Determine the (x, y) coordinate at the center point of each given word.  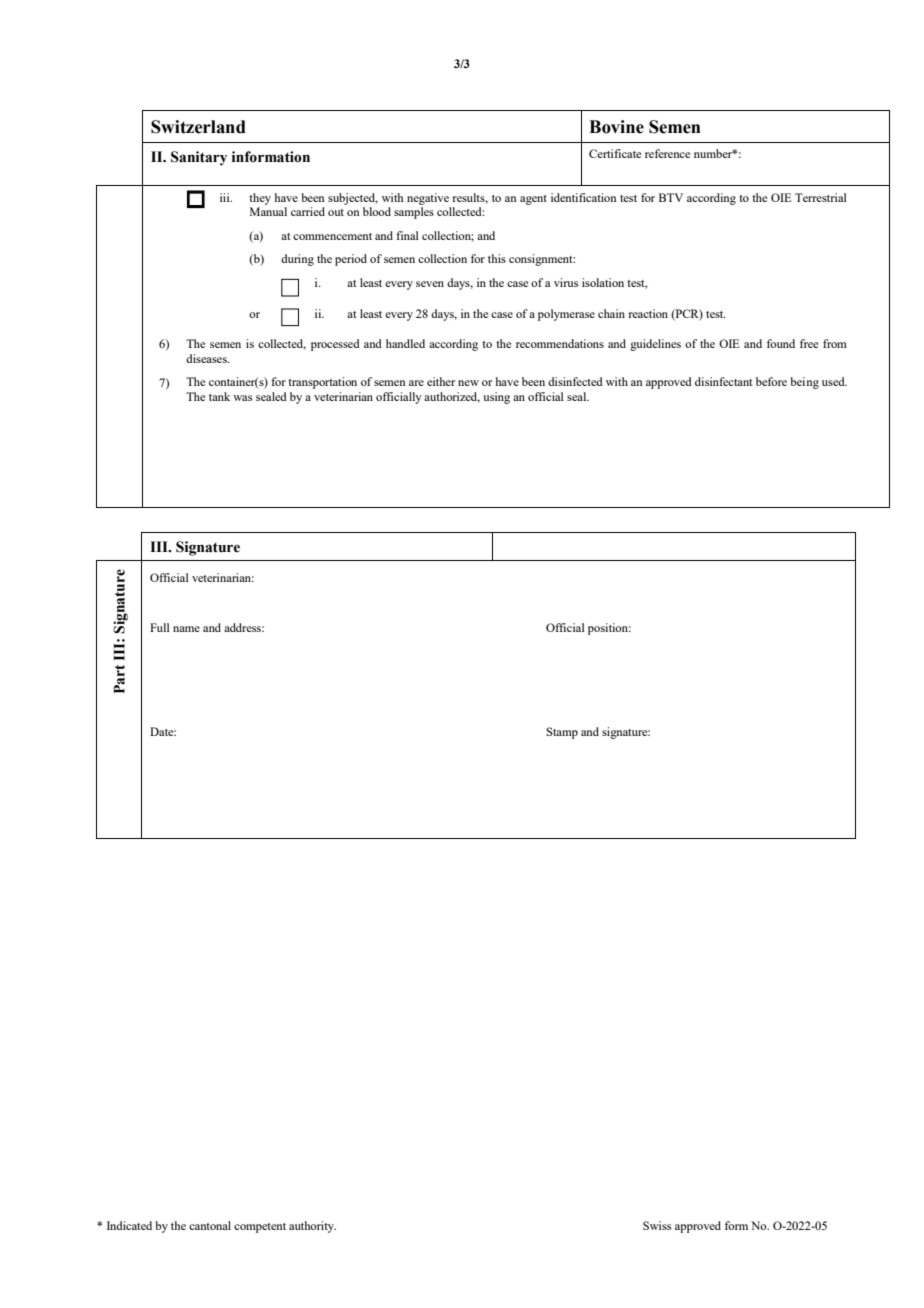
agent (533, 200)
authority (312, 1227)
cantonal (210, 1225)
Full (160, 627)
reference (667, 153)
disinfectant (723, 381)
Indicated (129, 1225)
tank (219, 396)
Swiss (657, 1225)
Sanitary (199, 158)
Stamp (562, 733)
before (771, 381)
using (496, 398)
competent (260, 1228)
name (186, 629)
